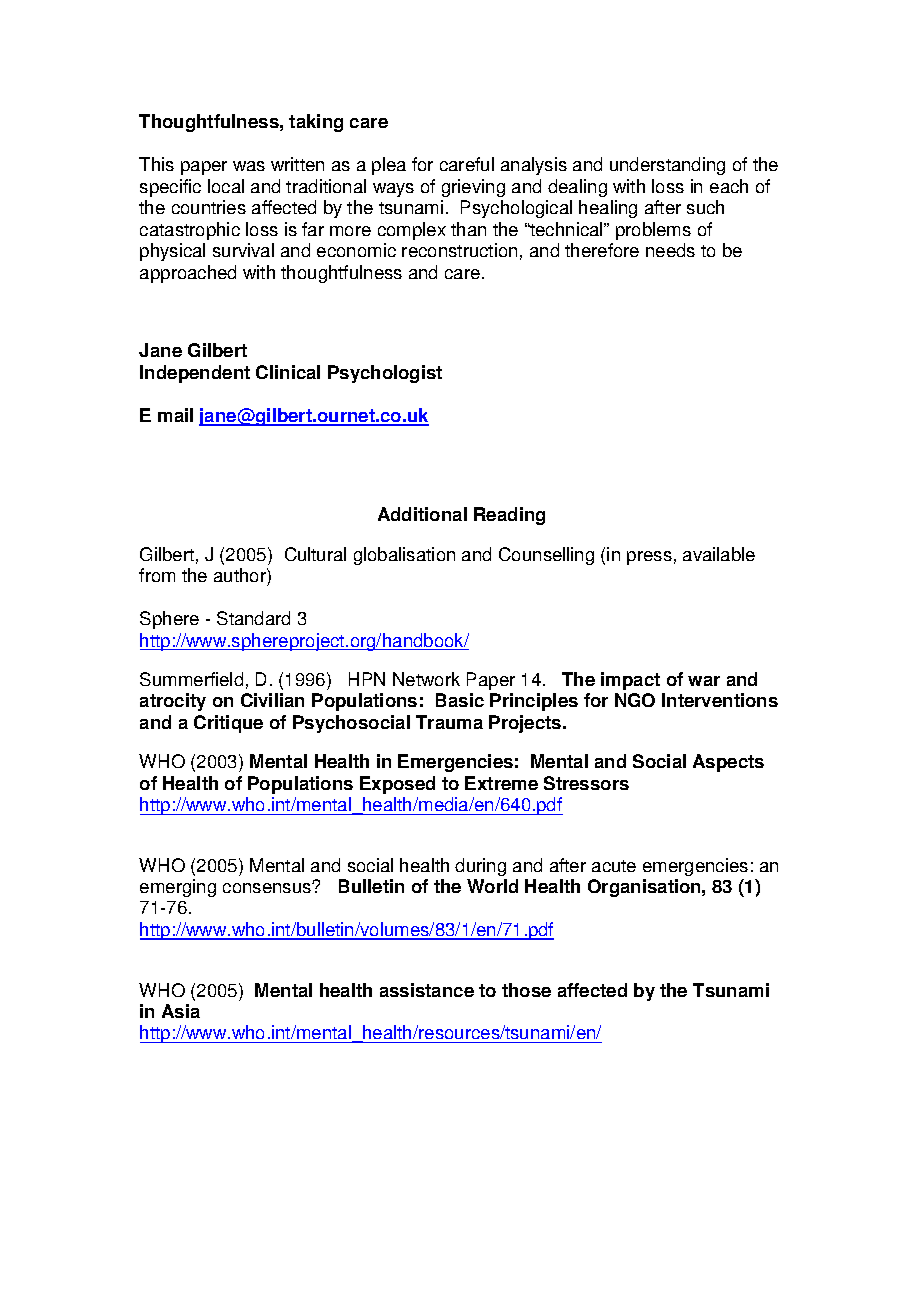 Image resolution: width=924 pixels, height=1308 pixels. Describe the element at coordinates (249, 166) in the page. I see `was` at that location.
